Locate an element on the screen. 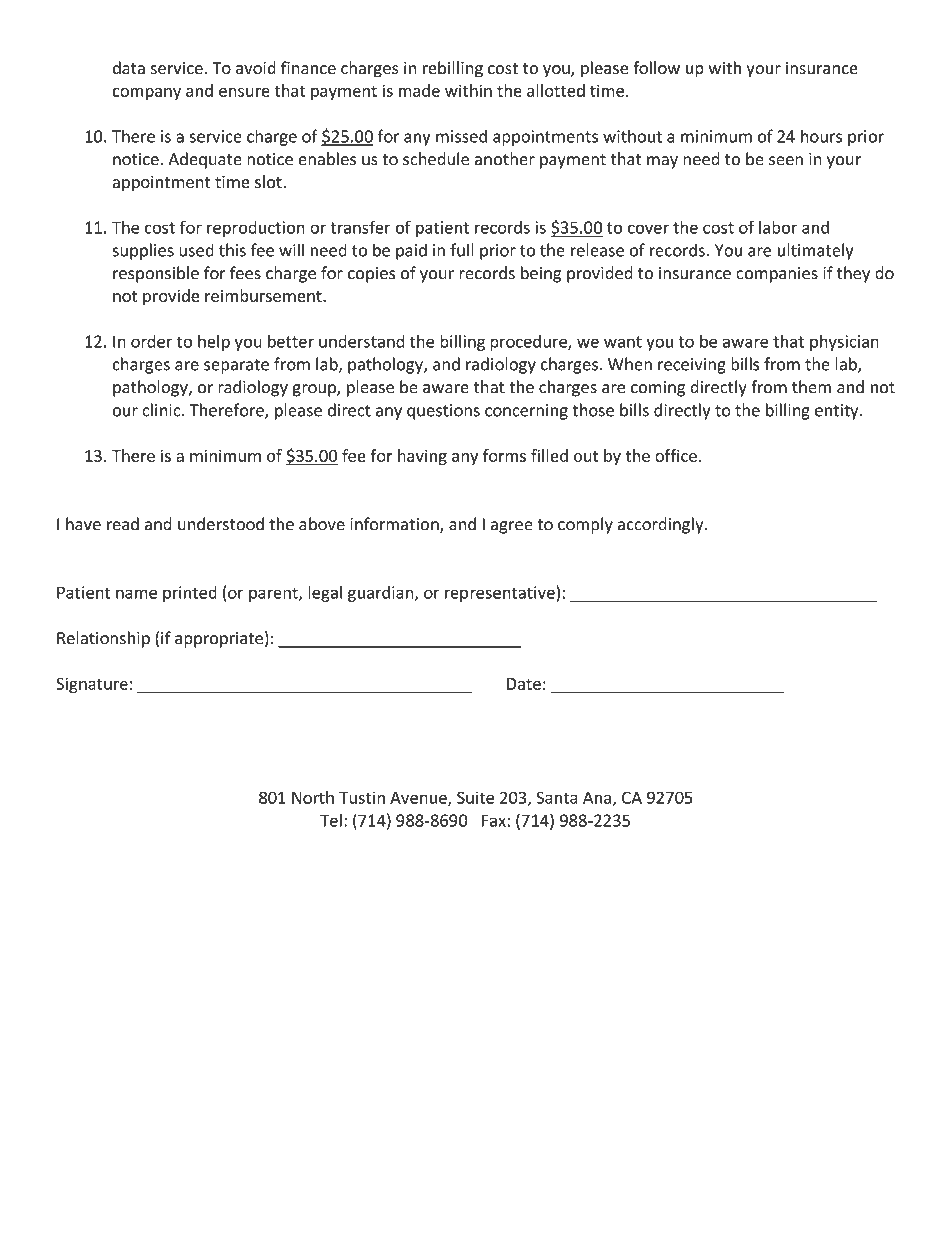 This screenshot has height=1233, width=952. accordingly is located at coordinates (662, 525).
